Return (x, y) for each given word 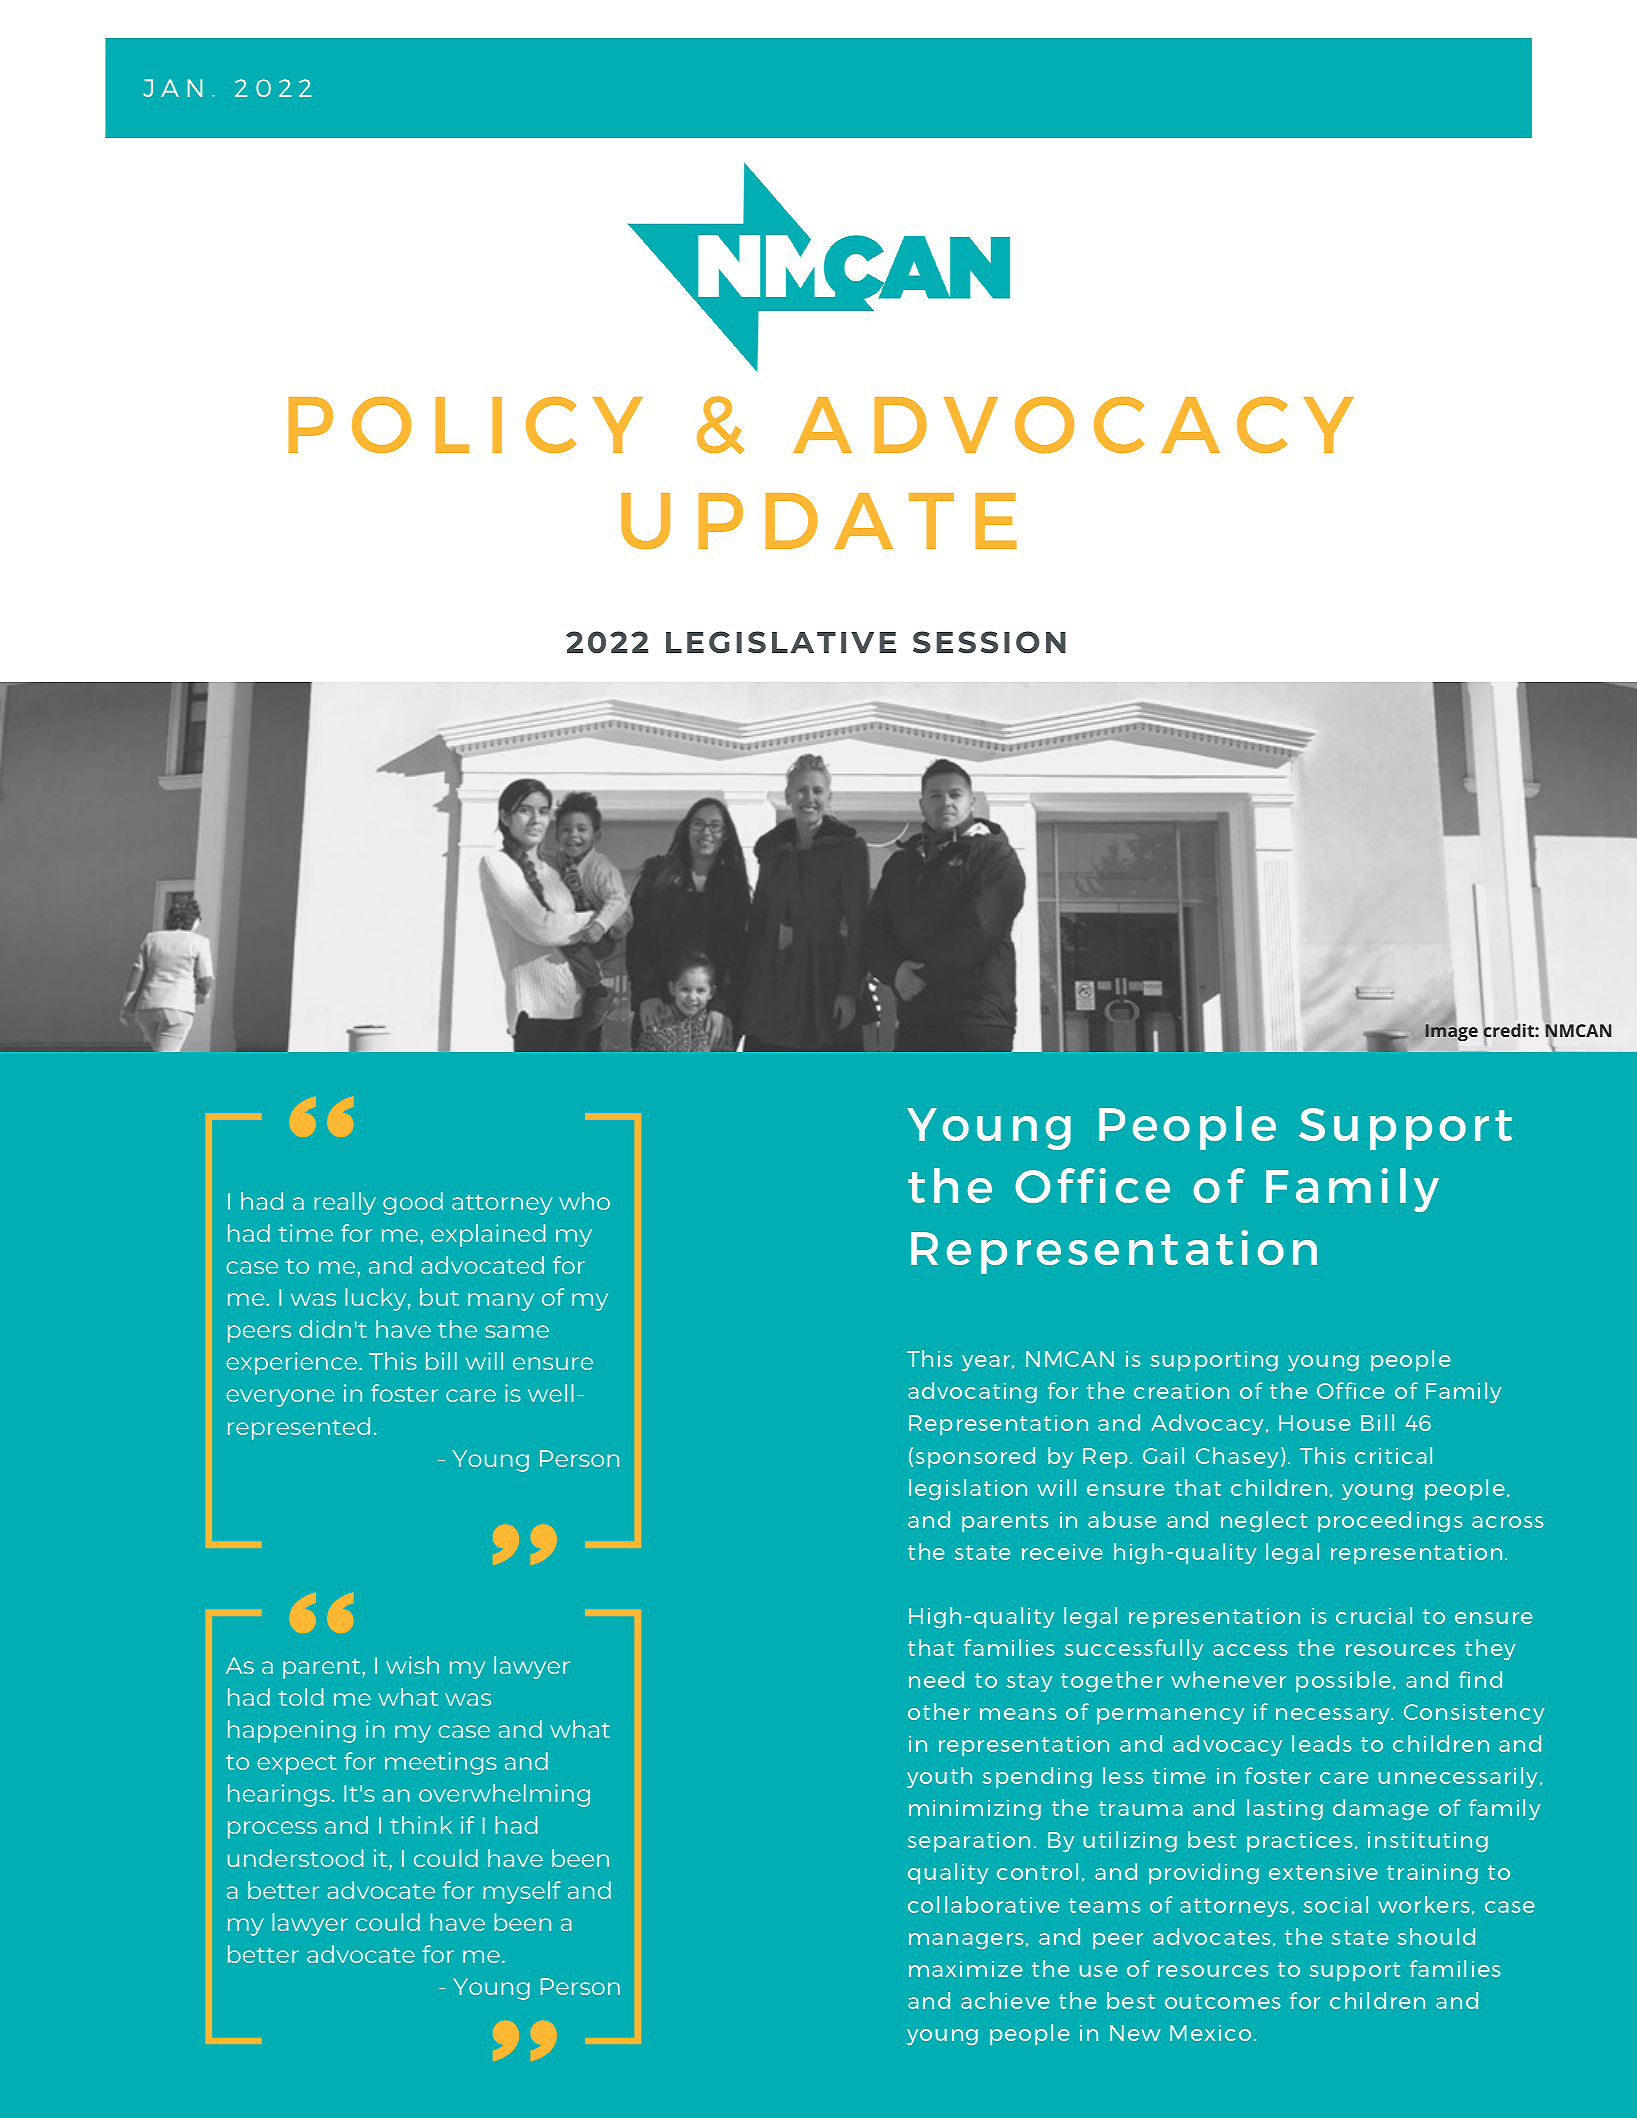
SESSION (989, 642)
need (936, 1679)
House (1314, 1423)
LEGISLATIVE (781, 642)
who (584, 1201)
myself (522, 1892)
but (439, 1297)
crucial (1374, 1615)
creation (1181, 1391)
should (1436, 1936)
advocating (972, 1392)
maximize (965, 1969)
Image (1451, 1031)
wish (412, 1665)
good (413, 1203)
